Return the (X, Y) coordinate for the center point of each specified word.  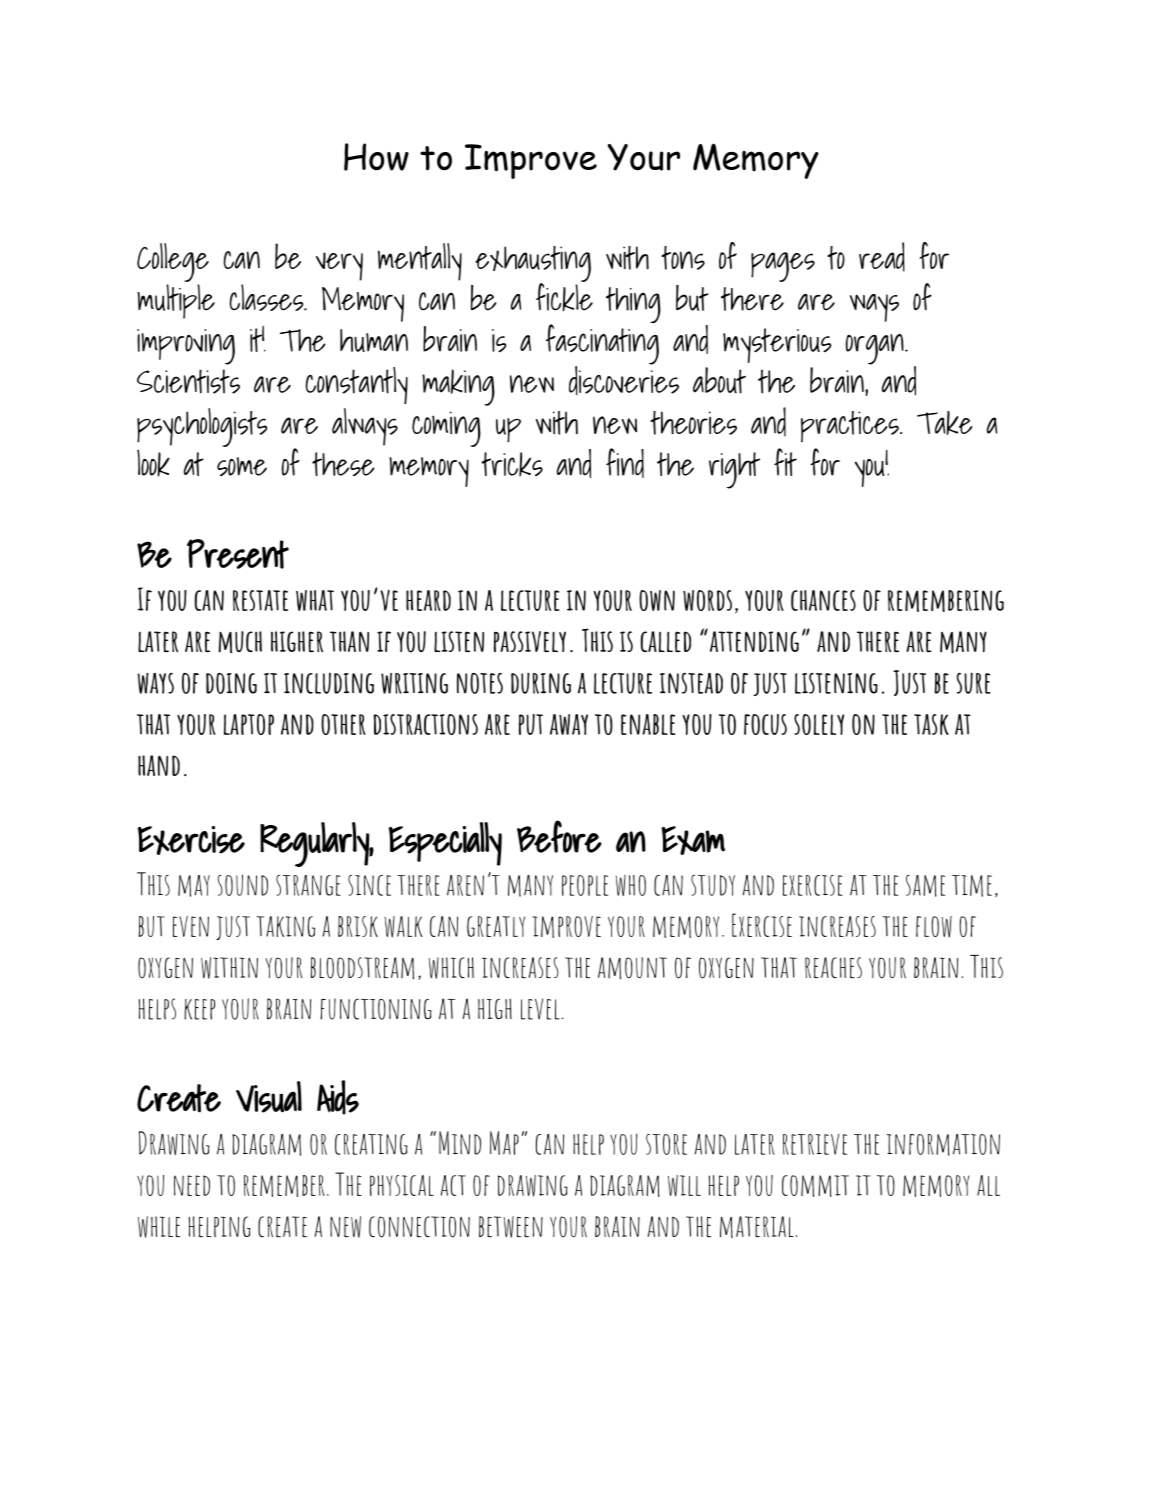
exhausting (533, 265)
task (931, 724)
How (376, 157)
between (511, 1227)
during (541, 683)
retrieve (815, 1144)
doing (231, 683)
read (882, 257)
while (159, 1227)
